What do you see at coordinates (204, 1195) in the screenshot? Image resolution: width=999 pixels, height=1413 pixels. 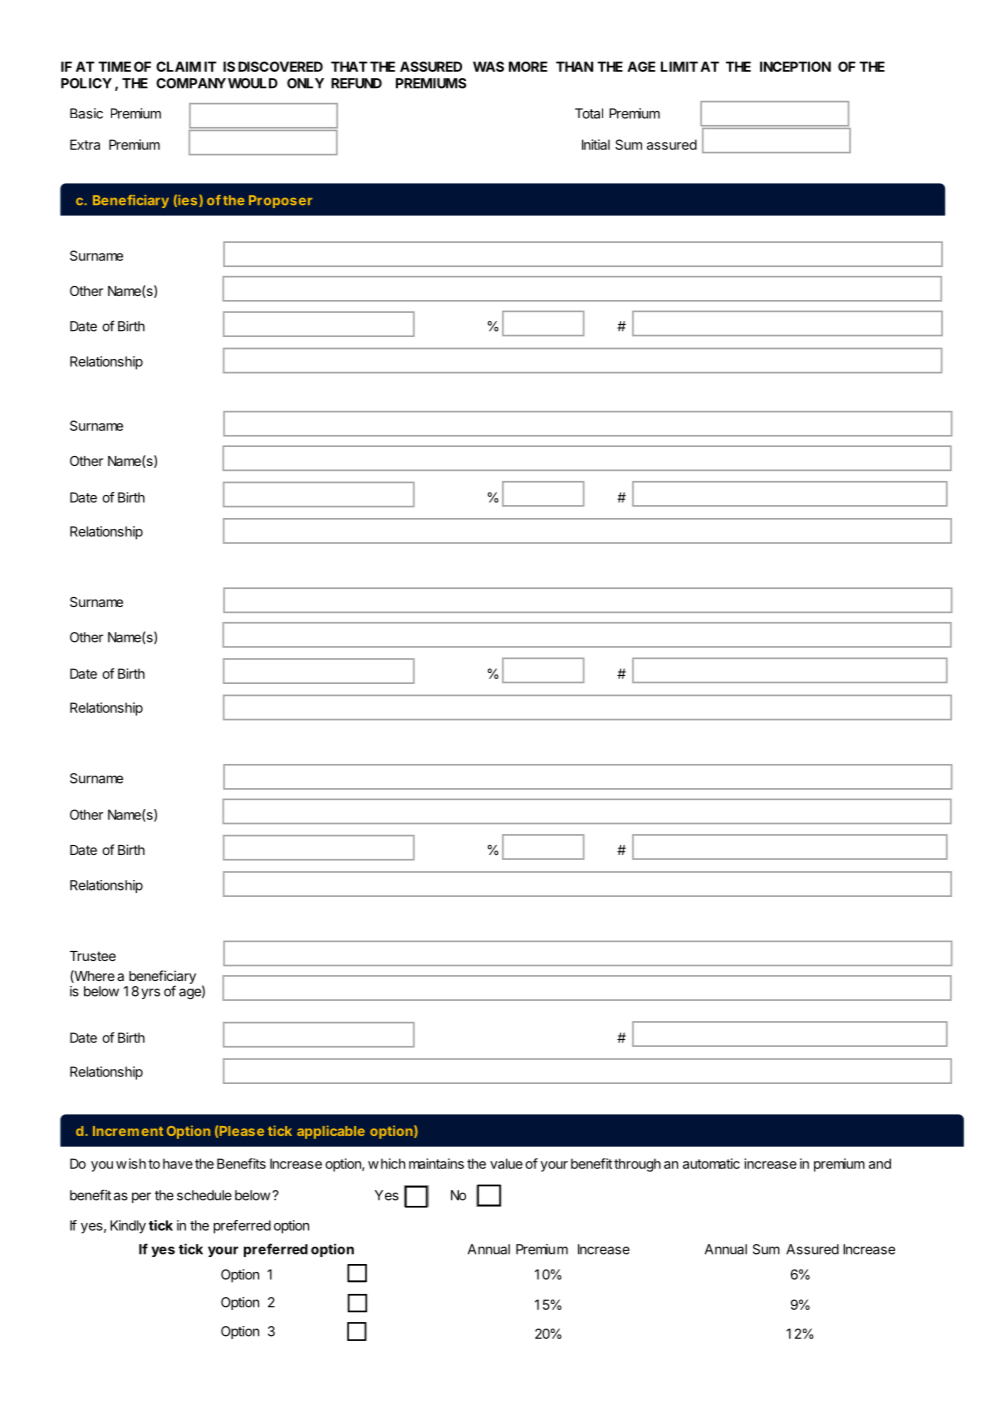 I see `schedule` at bounding box center [204, 1195].
